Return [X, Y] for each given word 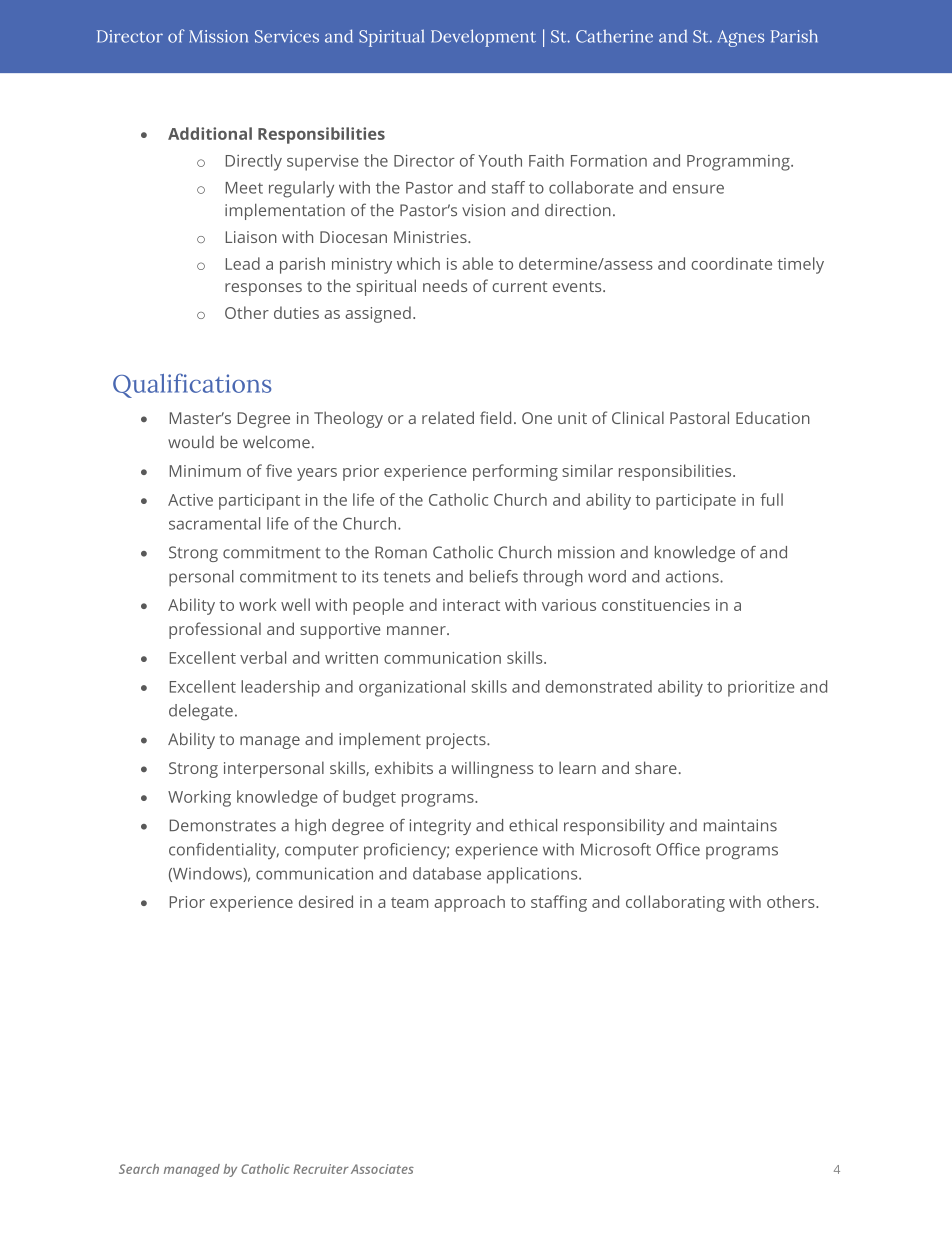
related [448, 417]
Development [483, 38]
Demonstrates [223, 825]
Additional [210, 133]
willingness [492, 769]
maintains [740, 825]
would [191, 442]
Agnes [741, 38]
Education [773, 417]
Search [139, 1169]
